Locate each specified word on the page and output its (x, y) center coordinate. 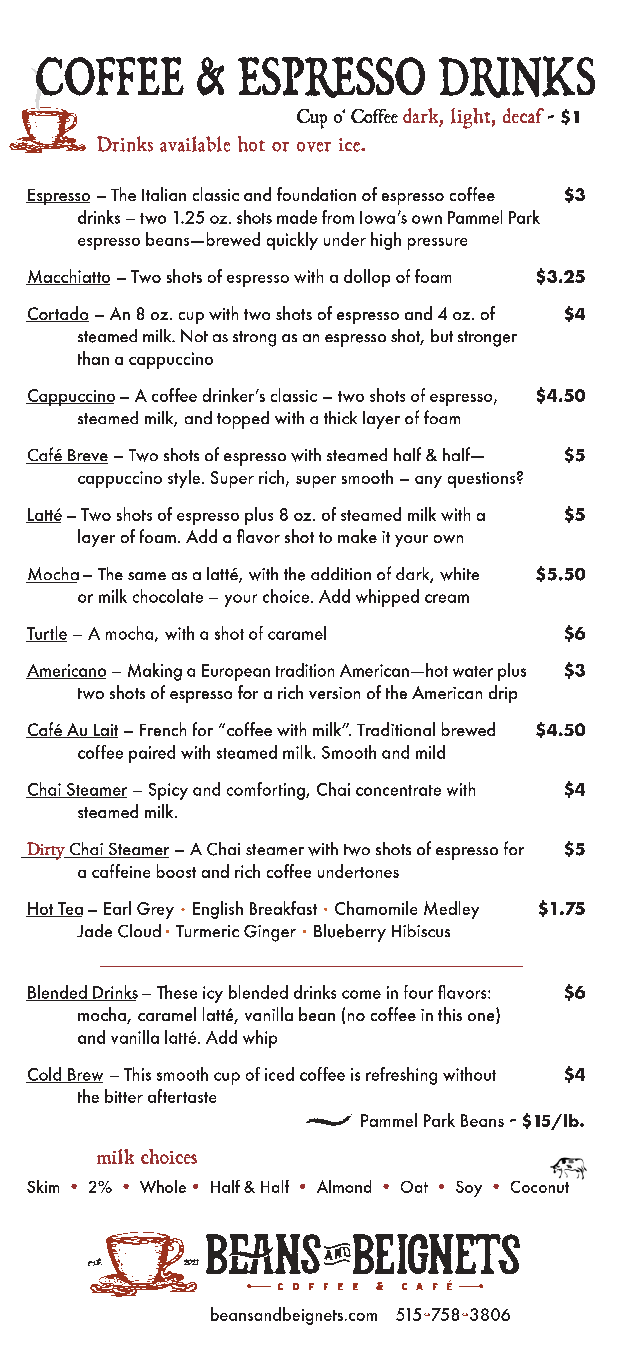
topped (243, 420)
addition (341, 573)
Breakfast (283, 908)
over (314, 147)
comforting (267, 791)
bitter (124, 1096)
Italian (164, 194)
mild (430, 752)
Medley (451, 910)
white (459, 574)
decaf (523, 115)
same (147, 576)
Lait (104, 731)
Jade (94, 930)
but (442, 335)
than (93, 358)
